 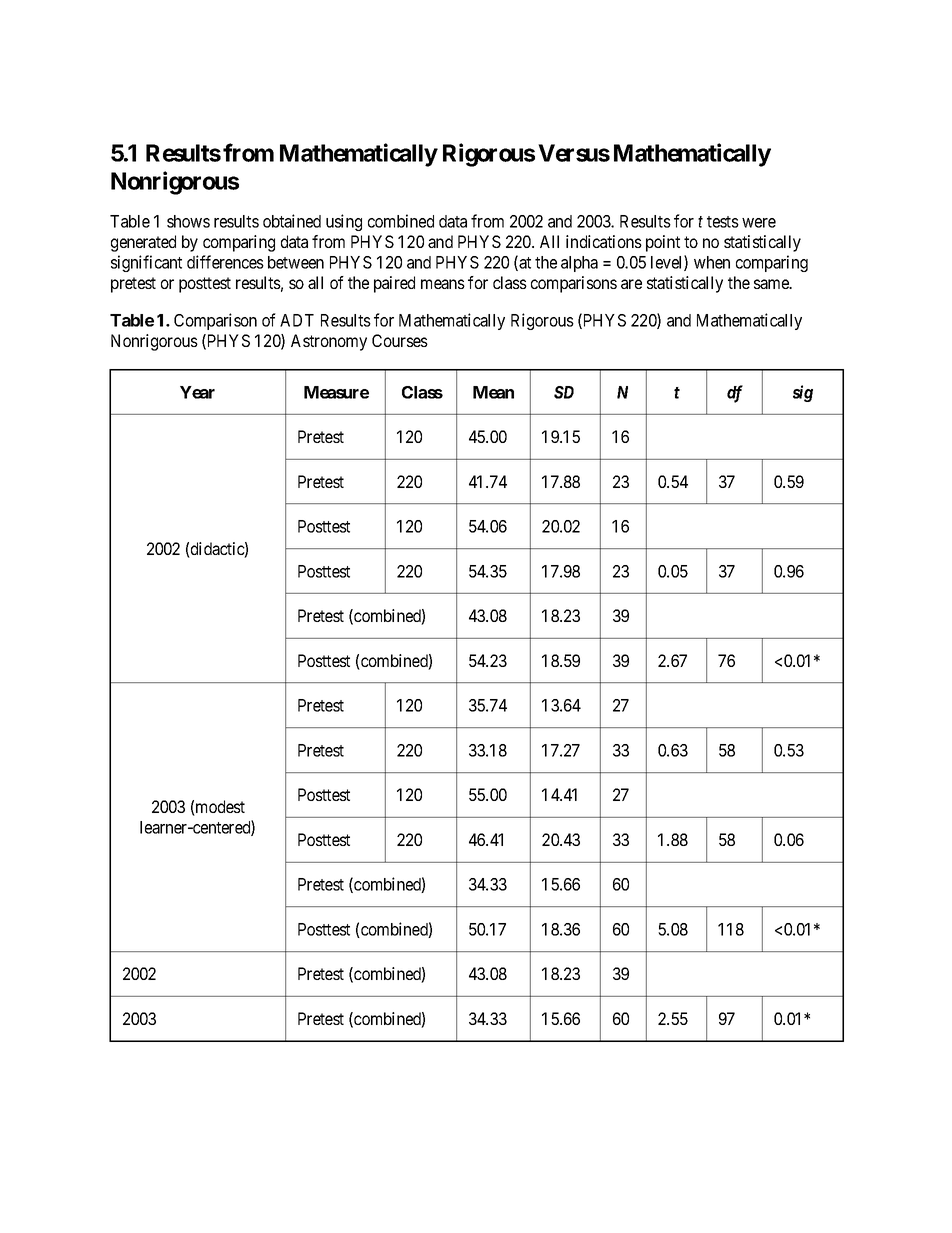 I want to click on Courses, so click(x=400, y=340).
